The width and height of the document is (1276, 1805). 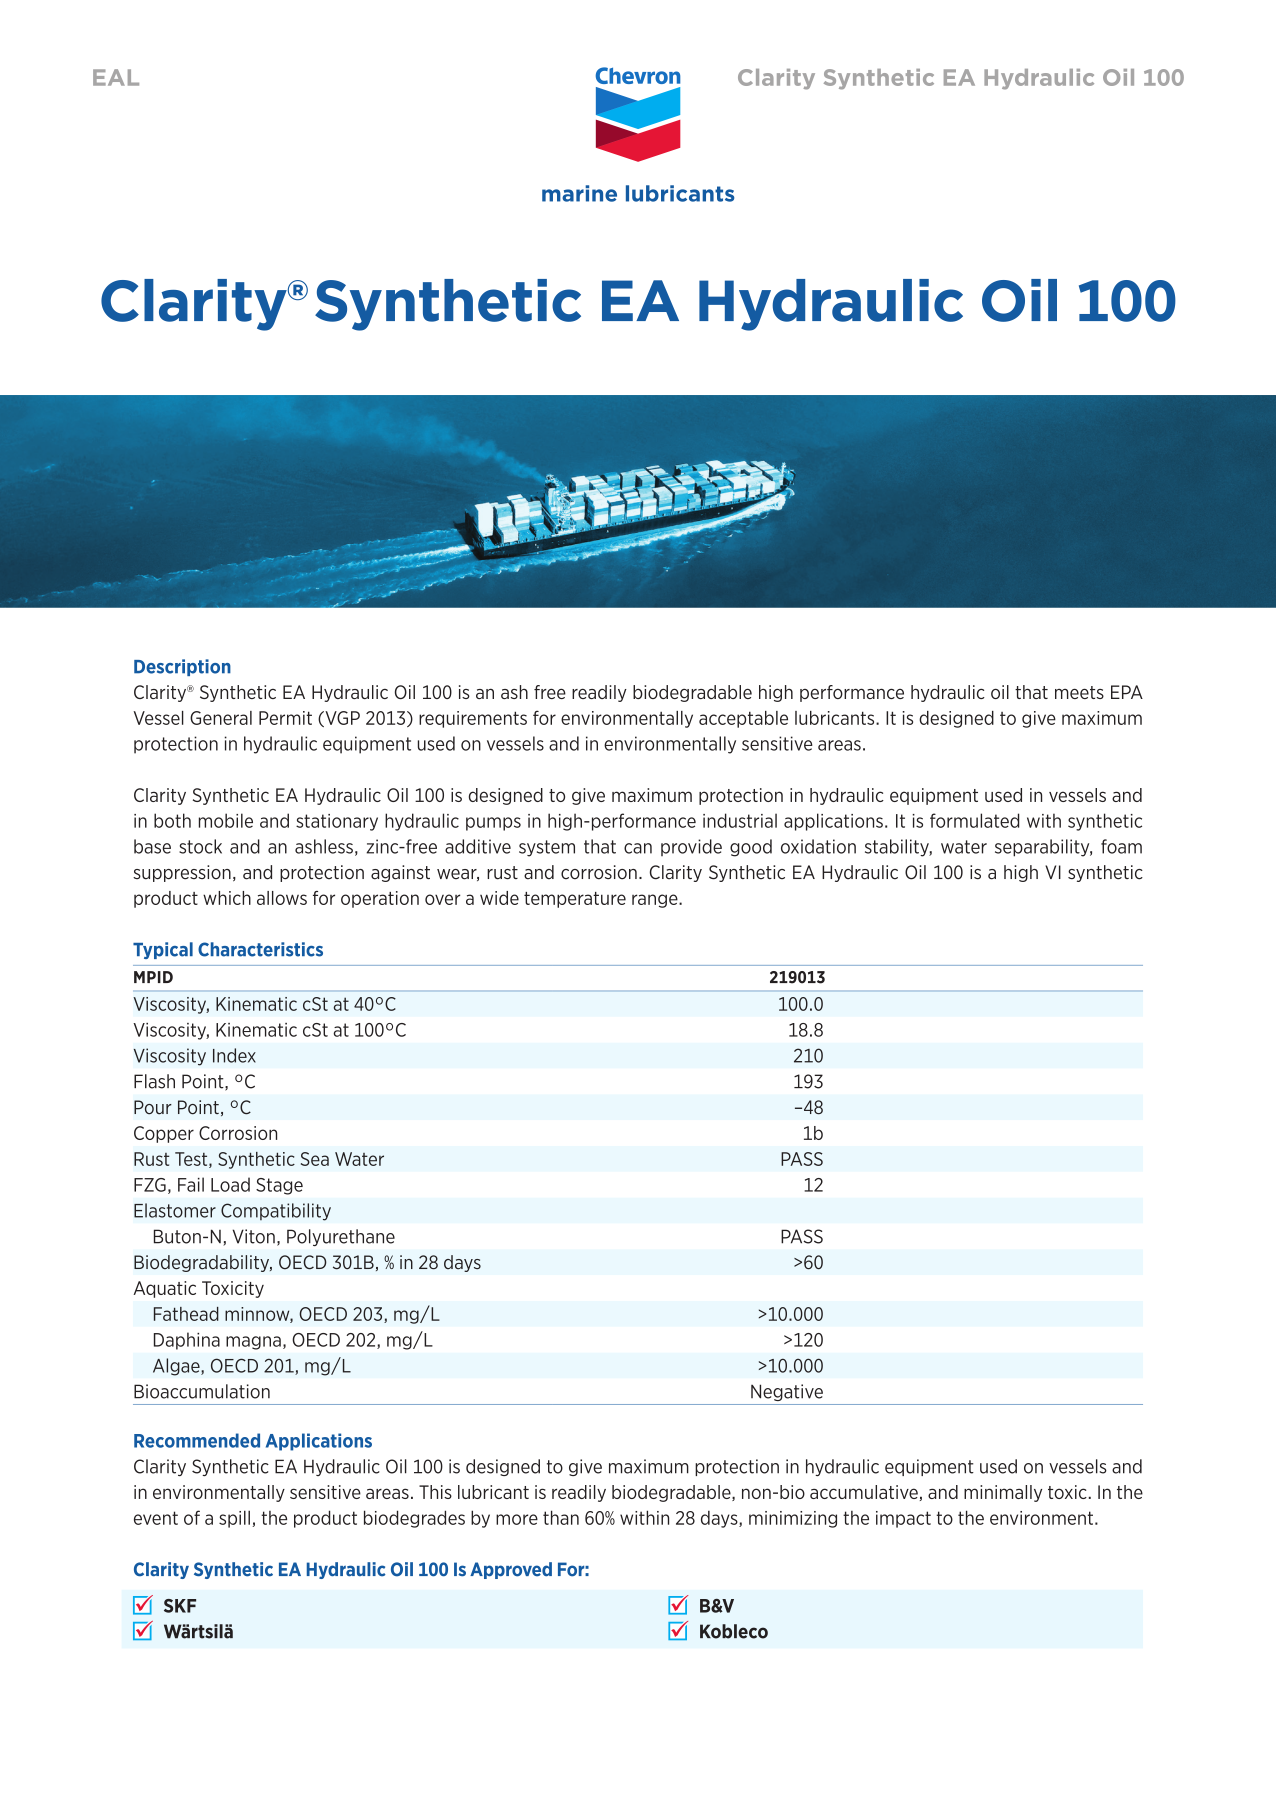 What do you see at coordinates (1121, 846) in the document?
I see `foam` at bounding box center [1121, 846].
